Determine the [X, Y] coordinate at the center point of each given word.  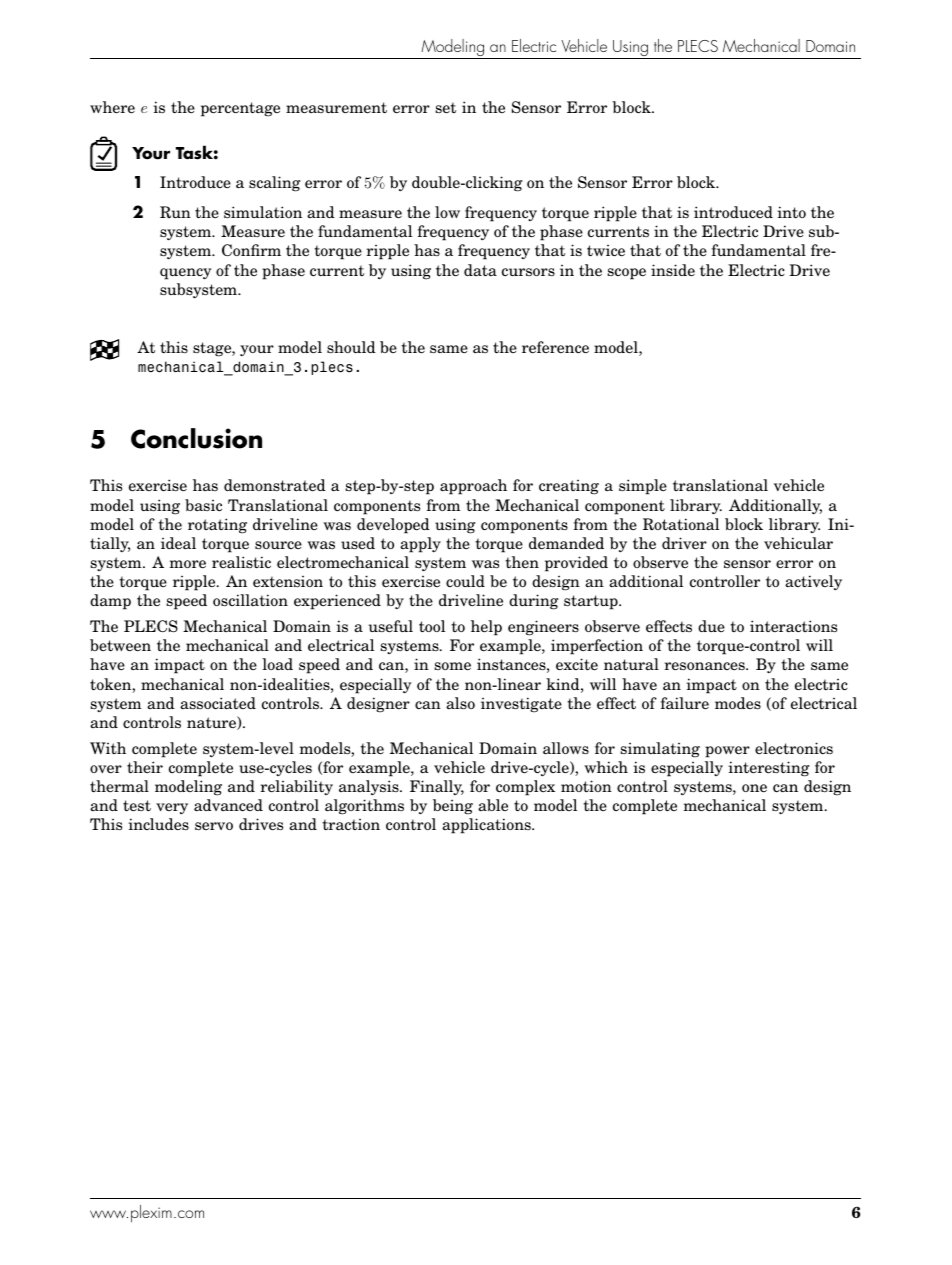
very [172, 809]
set [446, 108]
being [453, 807]
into [791, 212]
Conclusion [196, 438]
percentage [240, 109]
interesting [768, 769]
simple [643, 487]
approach [473, 487]
